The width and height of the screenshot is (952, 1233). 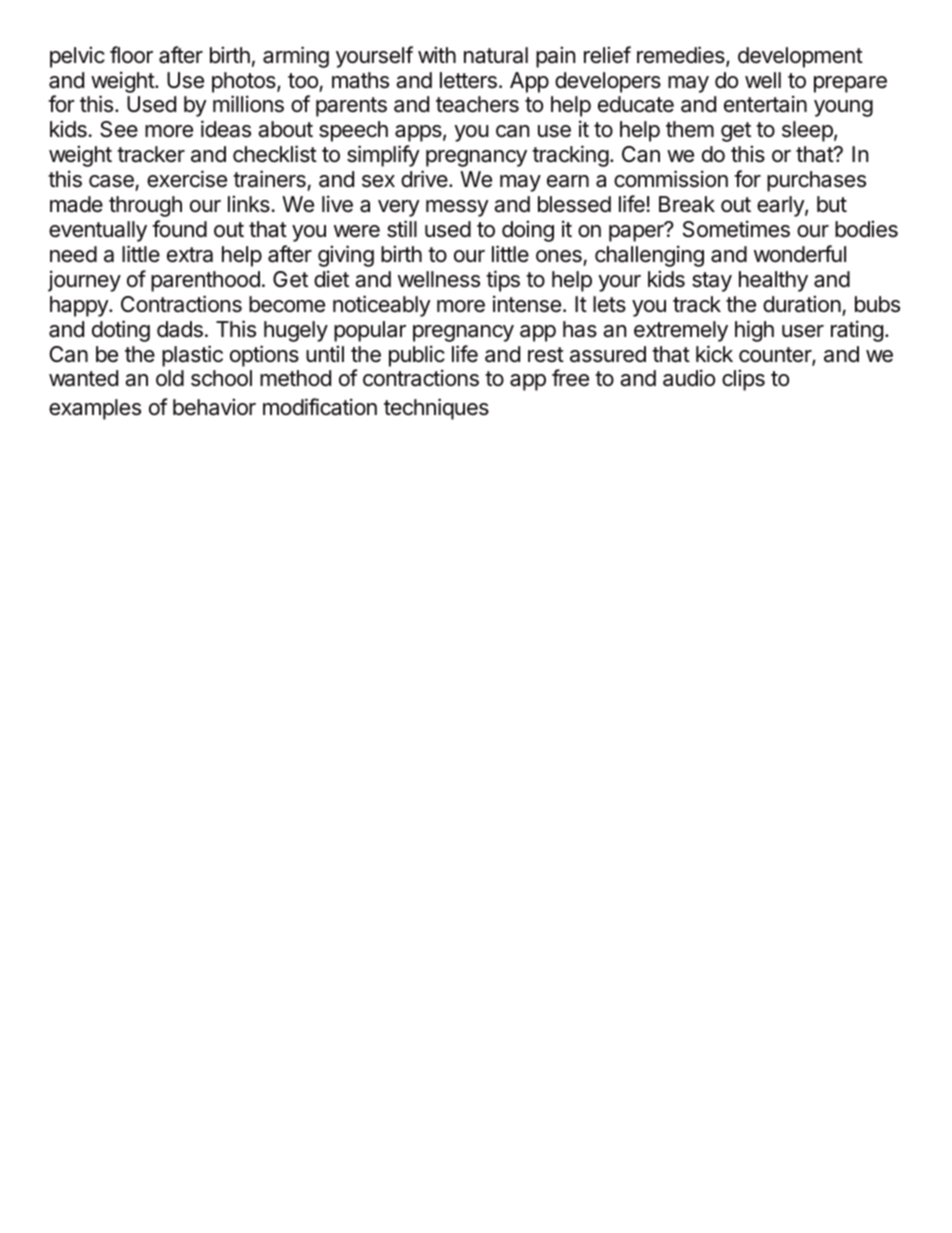 I want to click on floor, so click(x=131, y=55).
